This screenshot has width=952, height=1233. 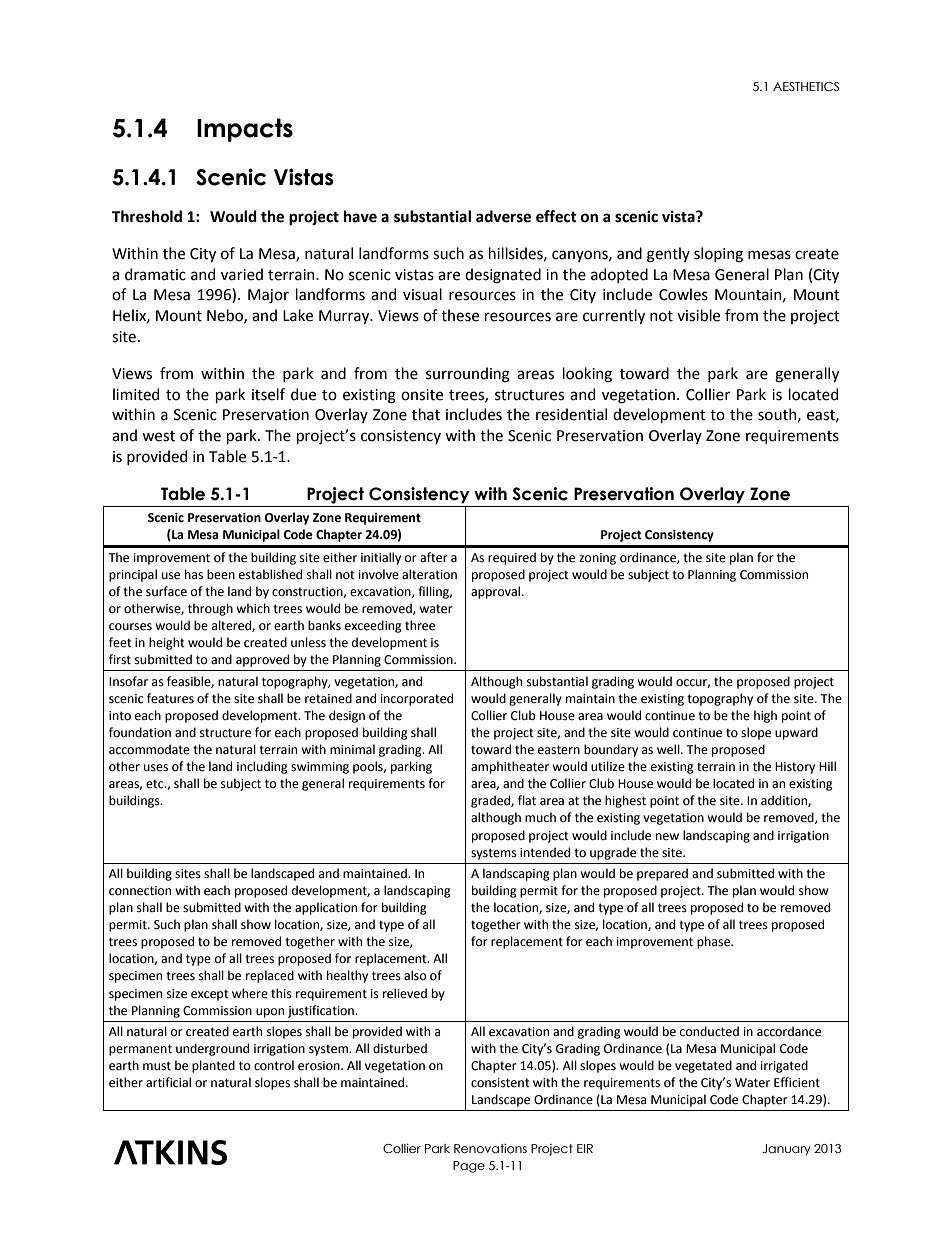 What do you see at coordinates (806, 86) in the screenshot?
I see `AESTHETICS` at bounding box center [806, 86].
